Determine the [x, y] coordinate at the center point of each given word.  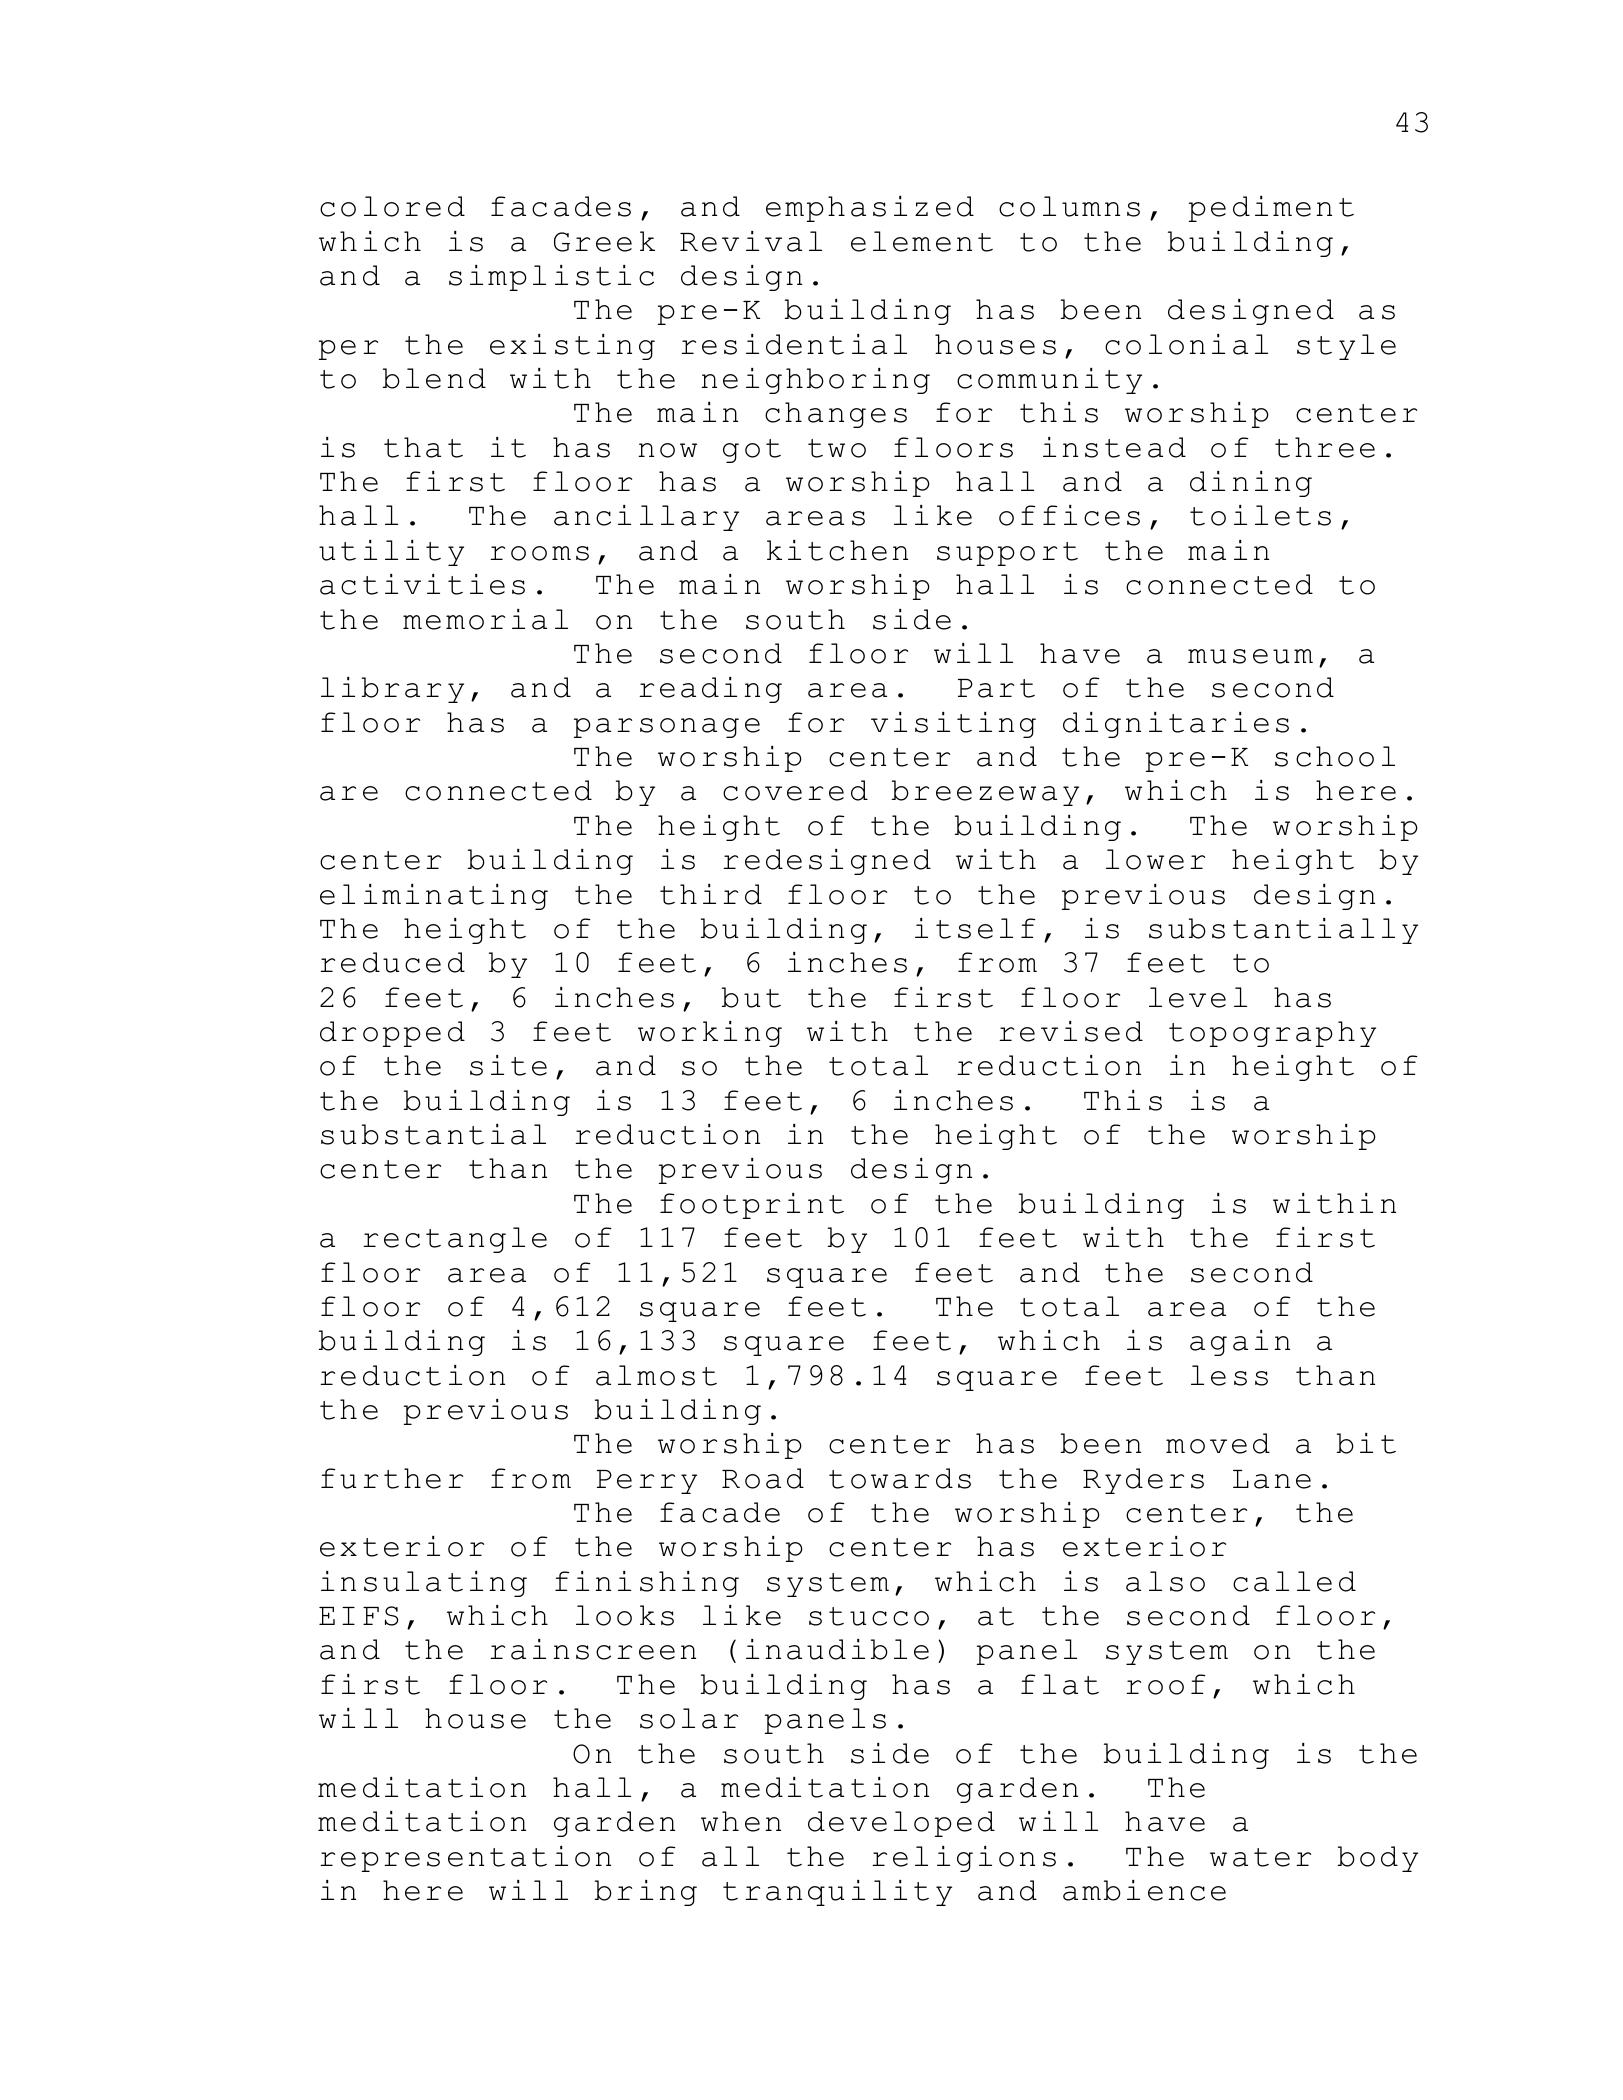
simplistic [551, 278]
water [1260, 1857]
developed [901, 1824]
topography [1272, 1034]
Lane [1272, 1479]
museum [1250, 656]
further [392, 1478]
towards [900, 1478]
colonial [1186, 344]
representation [465, 1859]
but [751, 997]
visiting [953, 725]
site [508, 1065]
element [922, 241]
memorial [485, 619]
